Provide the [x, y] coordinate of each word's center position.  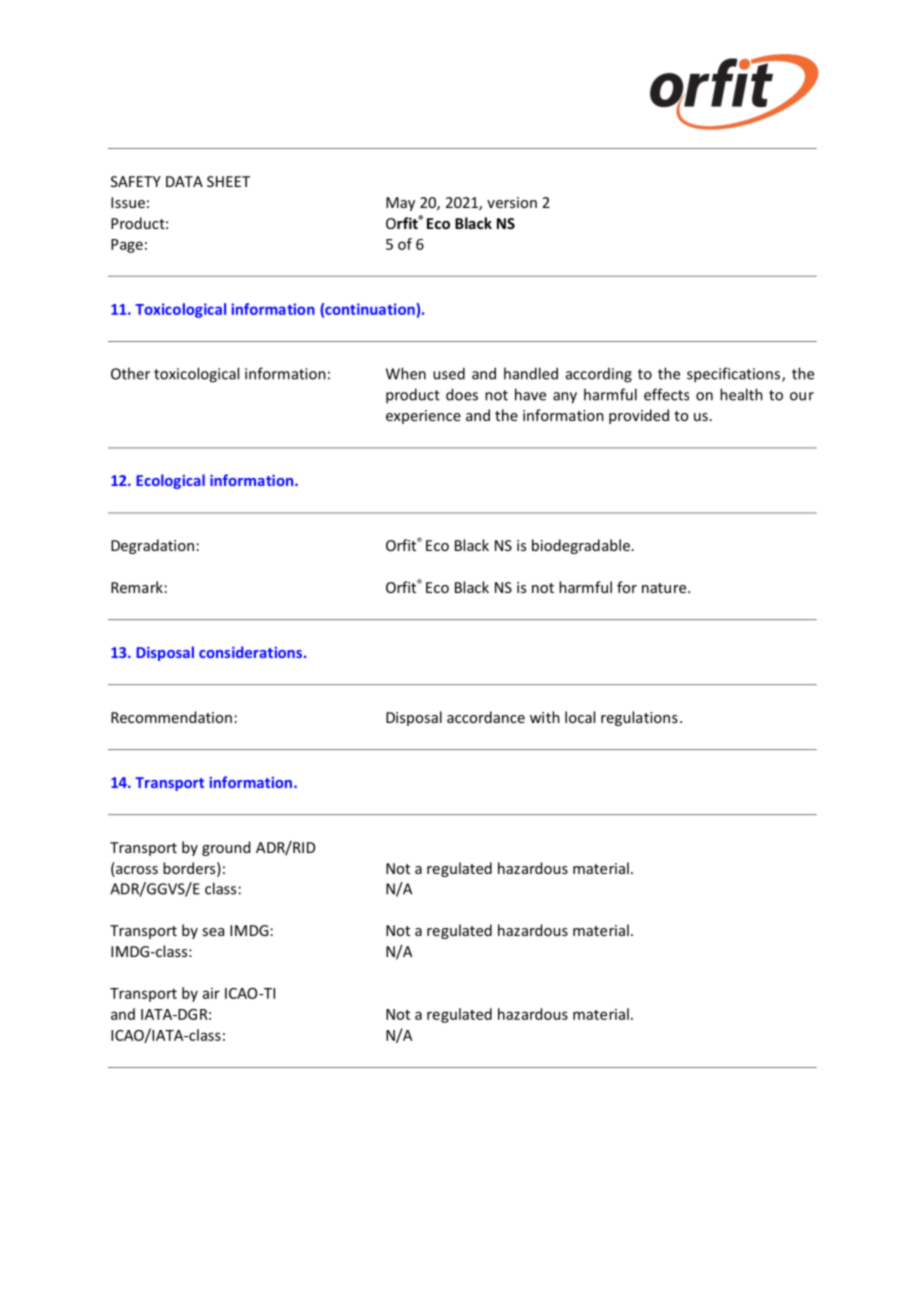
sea [213, 932]
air [211, 993]
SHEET [228, 181]
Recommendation [171, 717]
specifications [733, 375]
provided [639, 416]
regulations [639, 718]
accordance [486, 717]
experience [423, 417]
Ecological [170, 481]
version [512, 202]
